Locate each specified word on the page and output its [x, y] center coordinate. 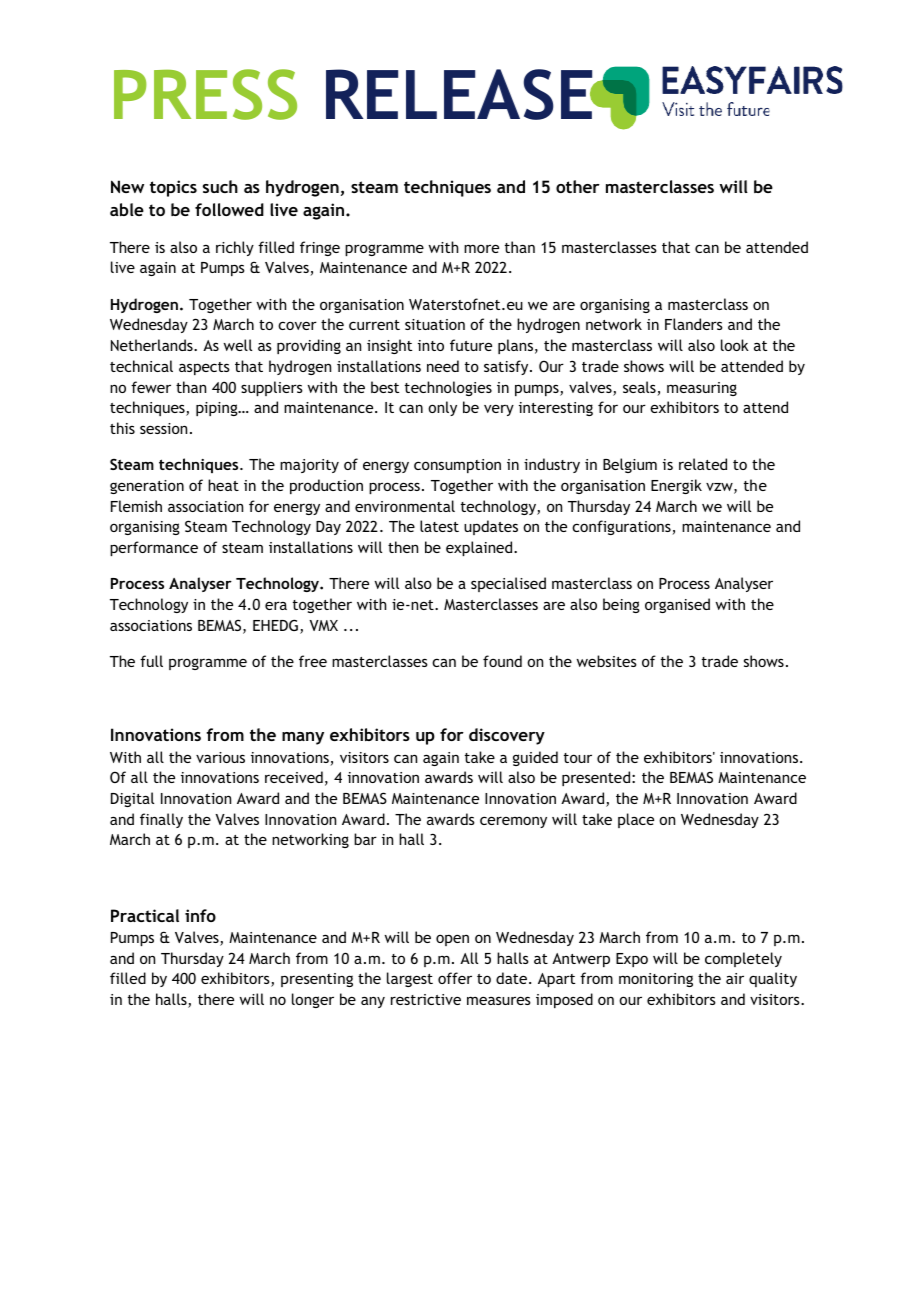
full [151, 661]
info [200, 915]
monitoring [656, 980]
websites [607, 661]
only [442, 408]
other [578, 186]
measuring [702, 389]
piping [218, 409]
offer [455, 978]
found [502, 661]
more [481, 248]
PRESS [205, 94]
